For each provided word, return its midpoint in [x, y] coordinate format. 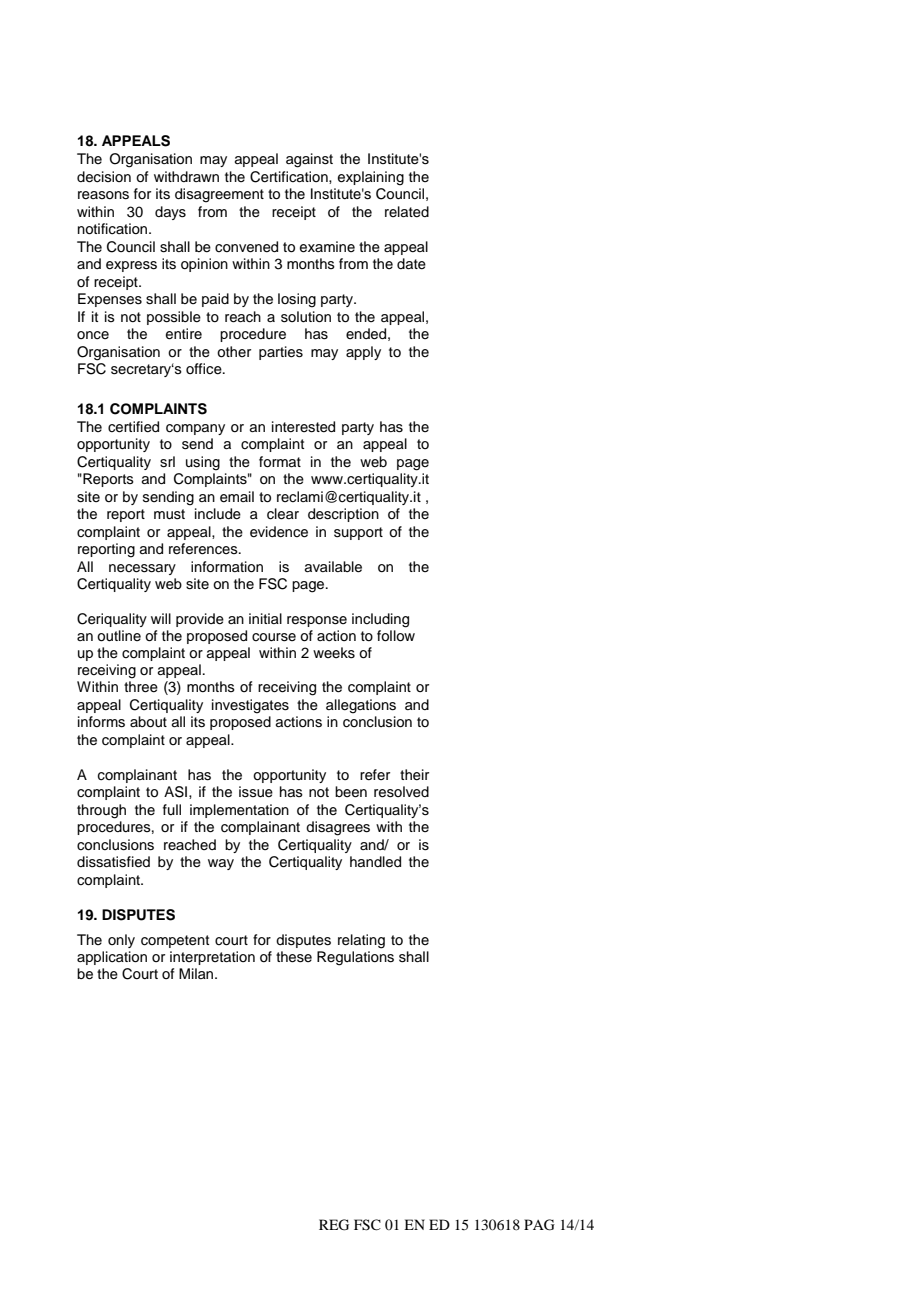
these [294, 957]
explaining [371, 178]
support [358, 533]
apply [363, 353]
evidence [279, 532]
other [234, 352]
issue [256, 792]
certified [133, 427]
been [351, 792]
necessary [142, 569]
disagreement [219, 195]
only [121, 941]
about [148, 722]
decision [104, 177]
